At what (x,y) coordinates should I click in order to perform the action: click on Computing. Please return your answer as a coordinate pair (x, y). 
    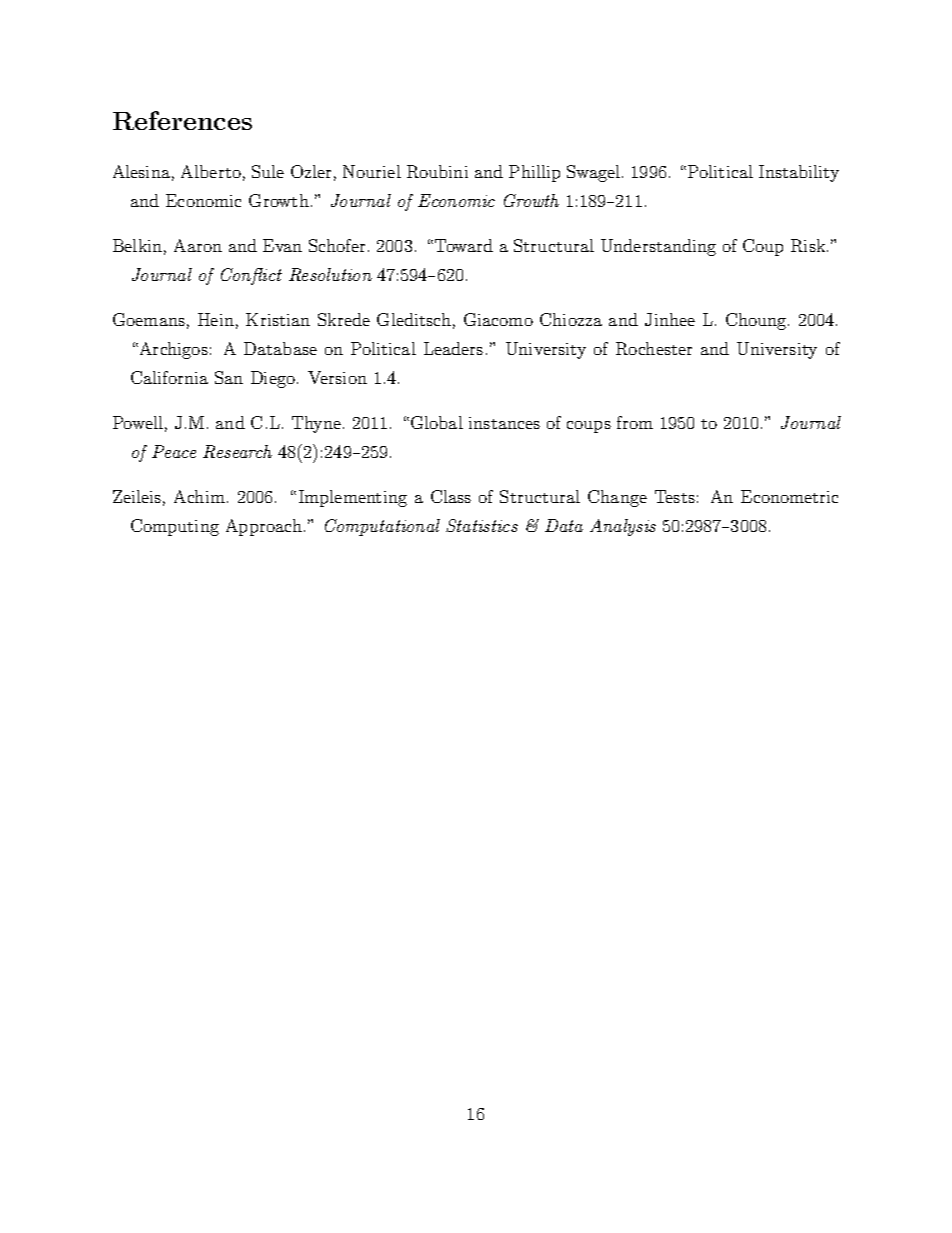
    Looking at the image, I should click on (175, 527).
